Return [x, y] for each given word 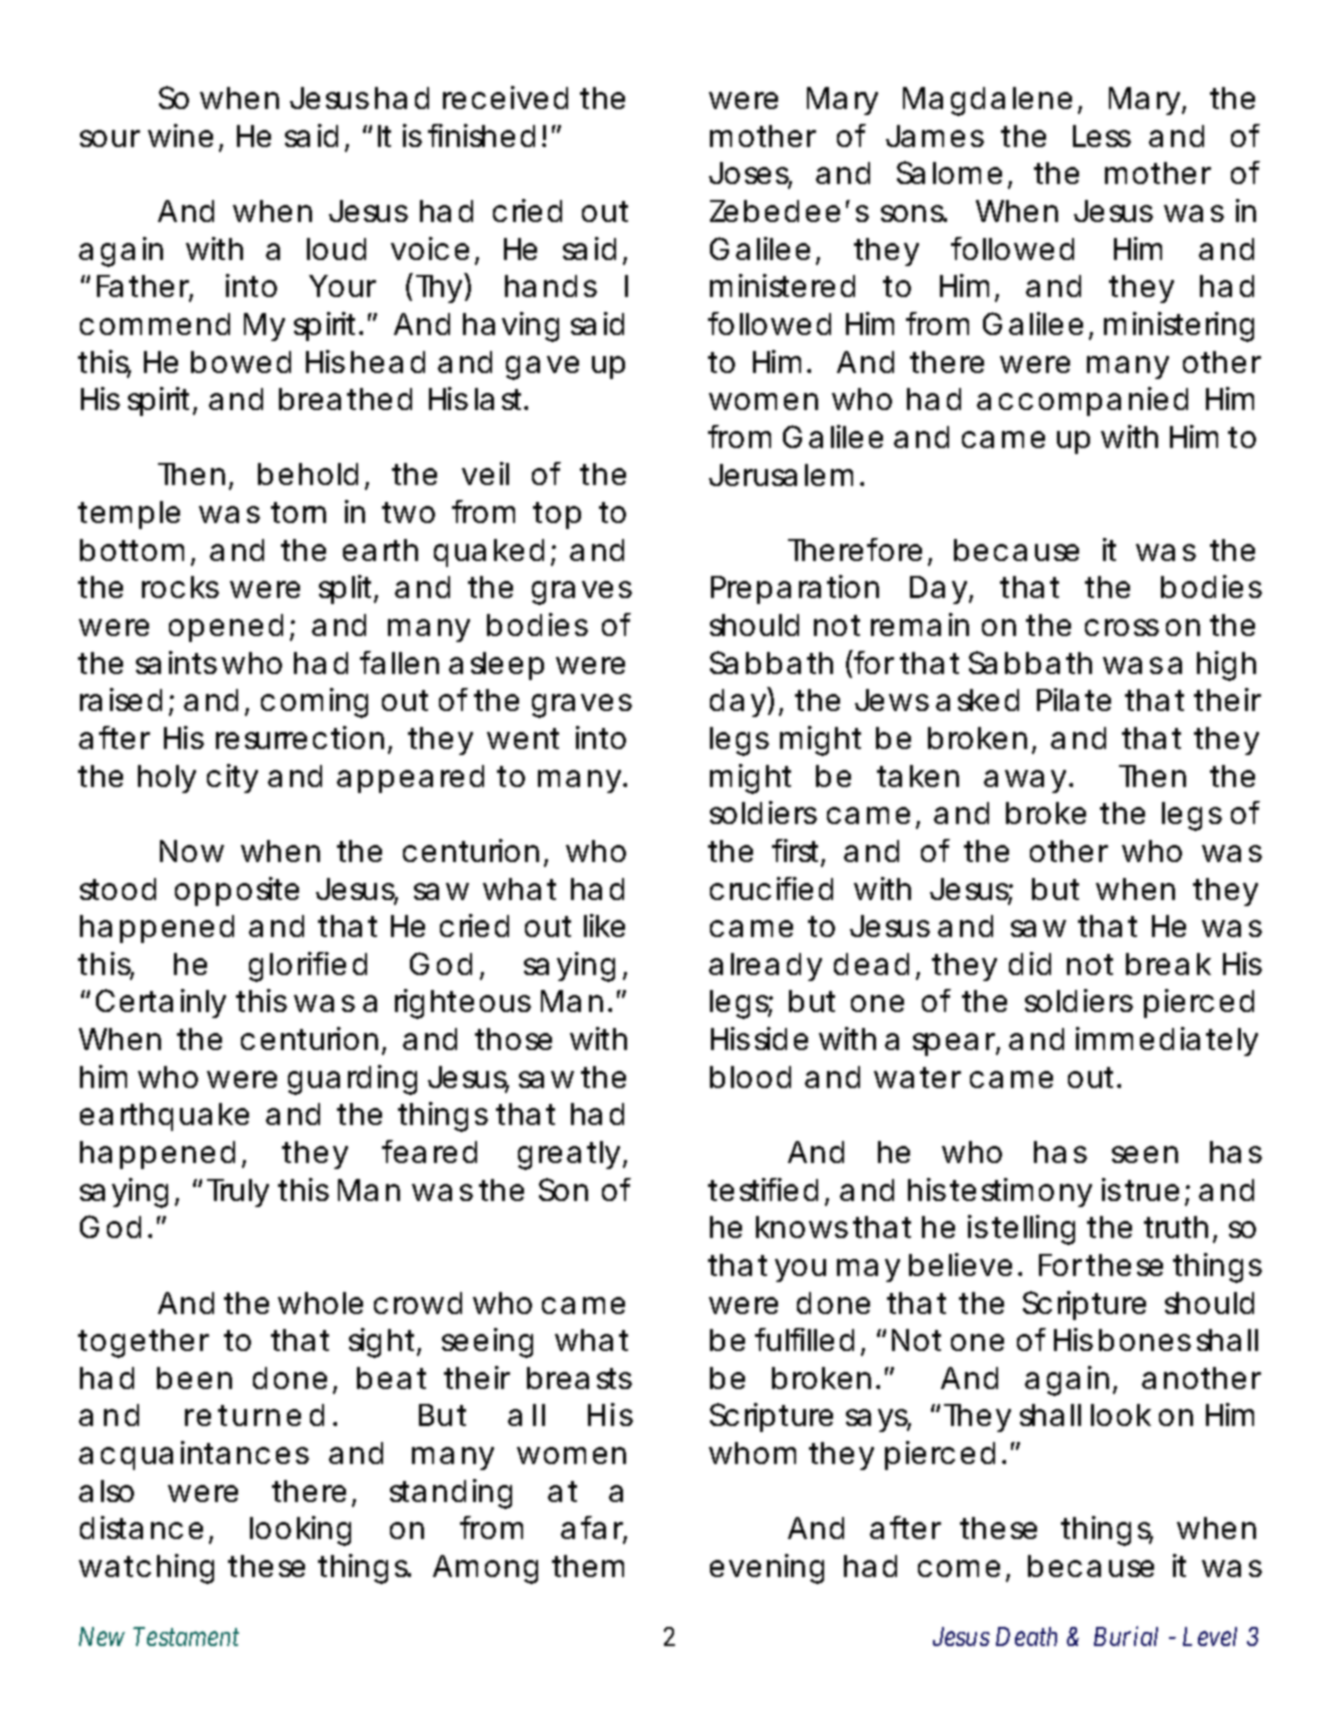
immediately [1167, 1041]
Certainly [161, 1003]
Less [1102, 136]
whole [320, 1303]
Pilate [1074, 699]
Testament [186, 1636]
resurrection [300, 737]
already [765, 967]
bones [1145, 1340]
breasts [579, 1378]
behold [308, 474]
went [523, 738]
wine [180, 135]
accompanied [1082, 401]
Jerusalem [781, 475]
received [505, 97]
